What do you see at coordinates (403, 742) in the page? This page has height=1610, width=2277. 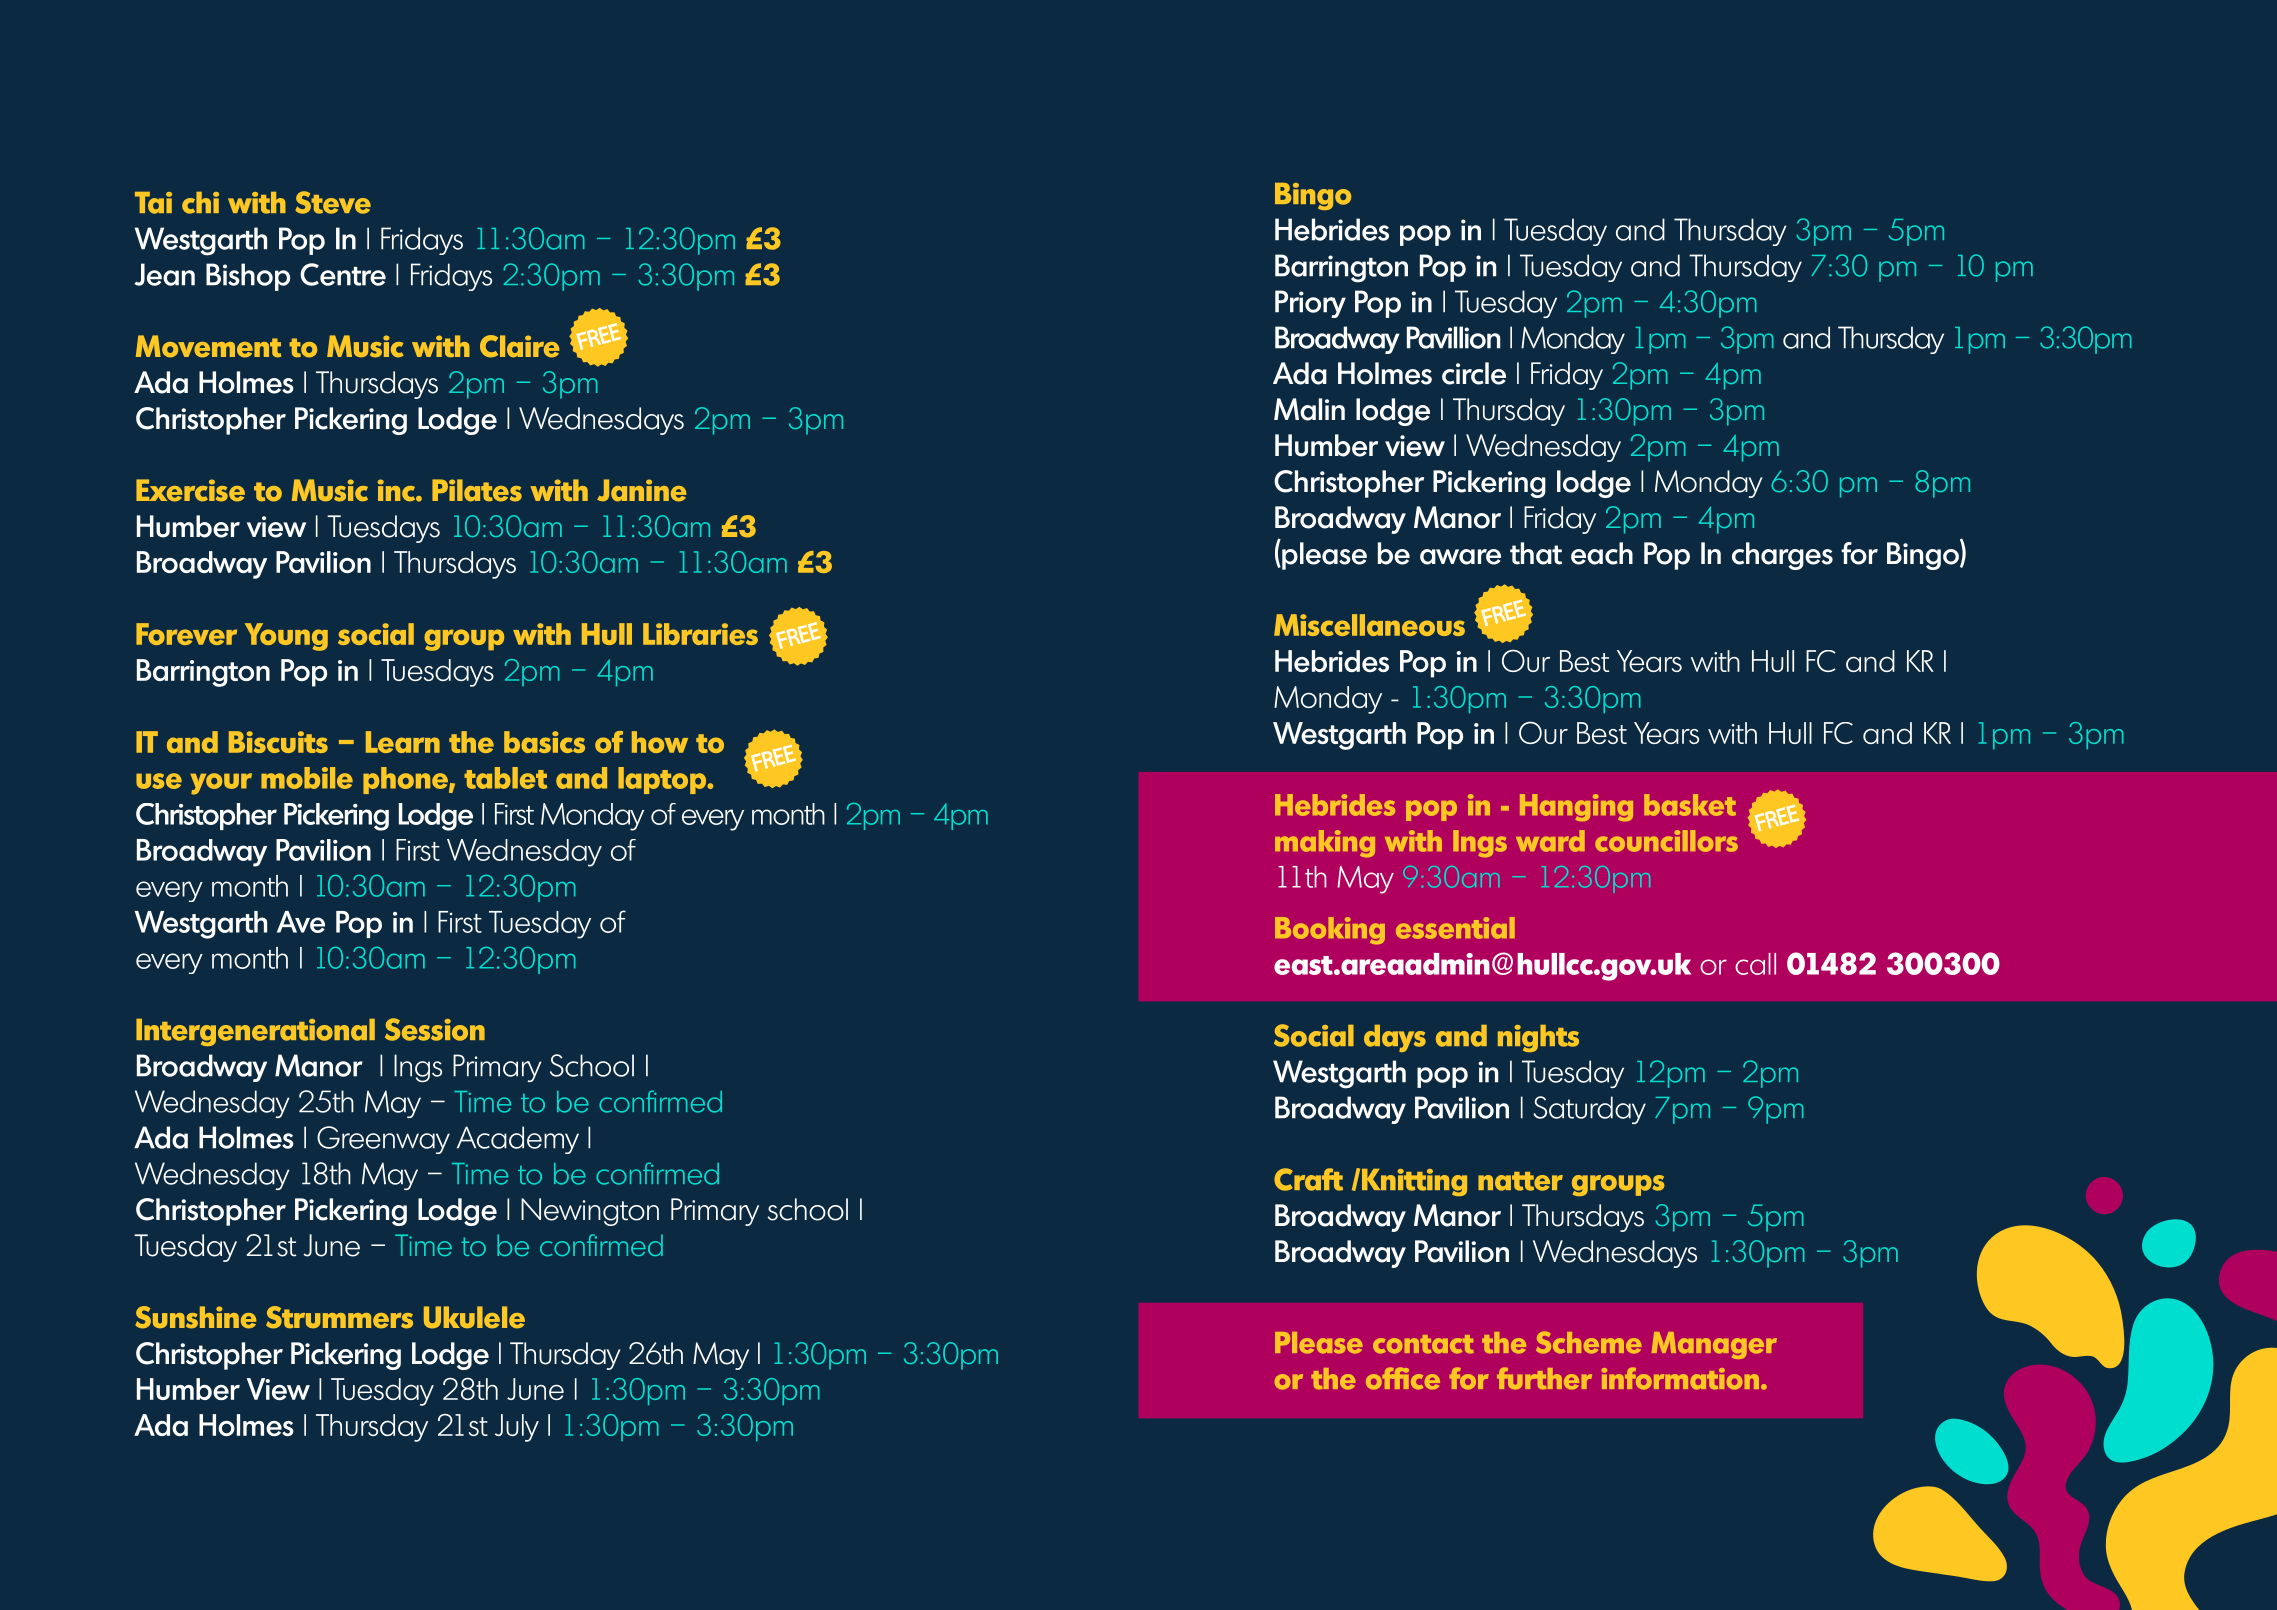 I see `Learn` at bounding box center [403, 742].
